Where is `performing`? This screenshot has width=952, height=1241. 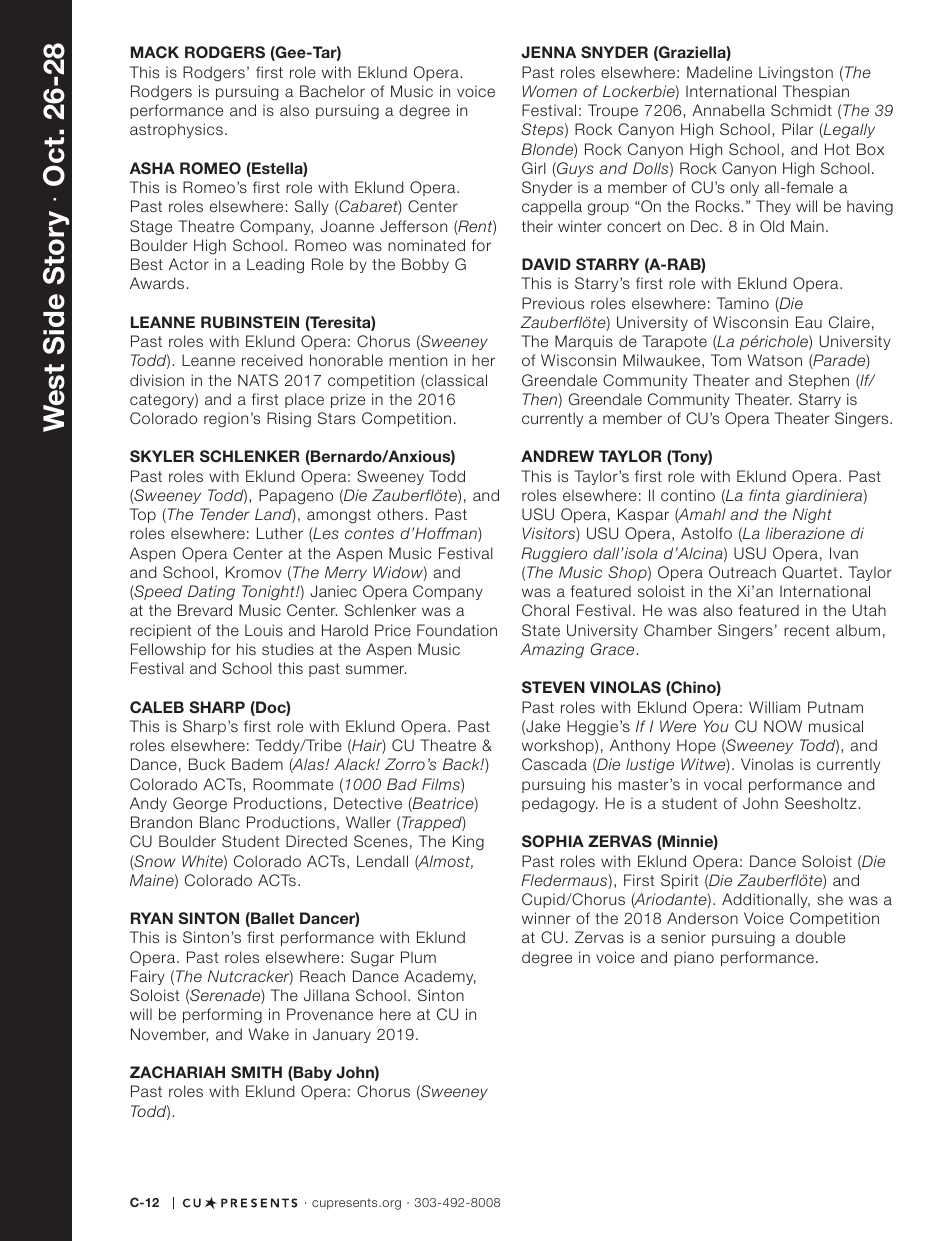 performing is located at coordinates (222, 1016).
